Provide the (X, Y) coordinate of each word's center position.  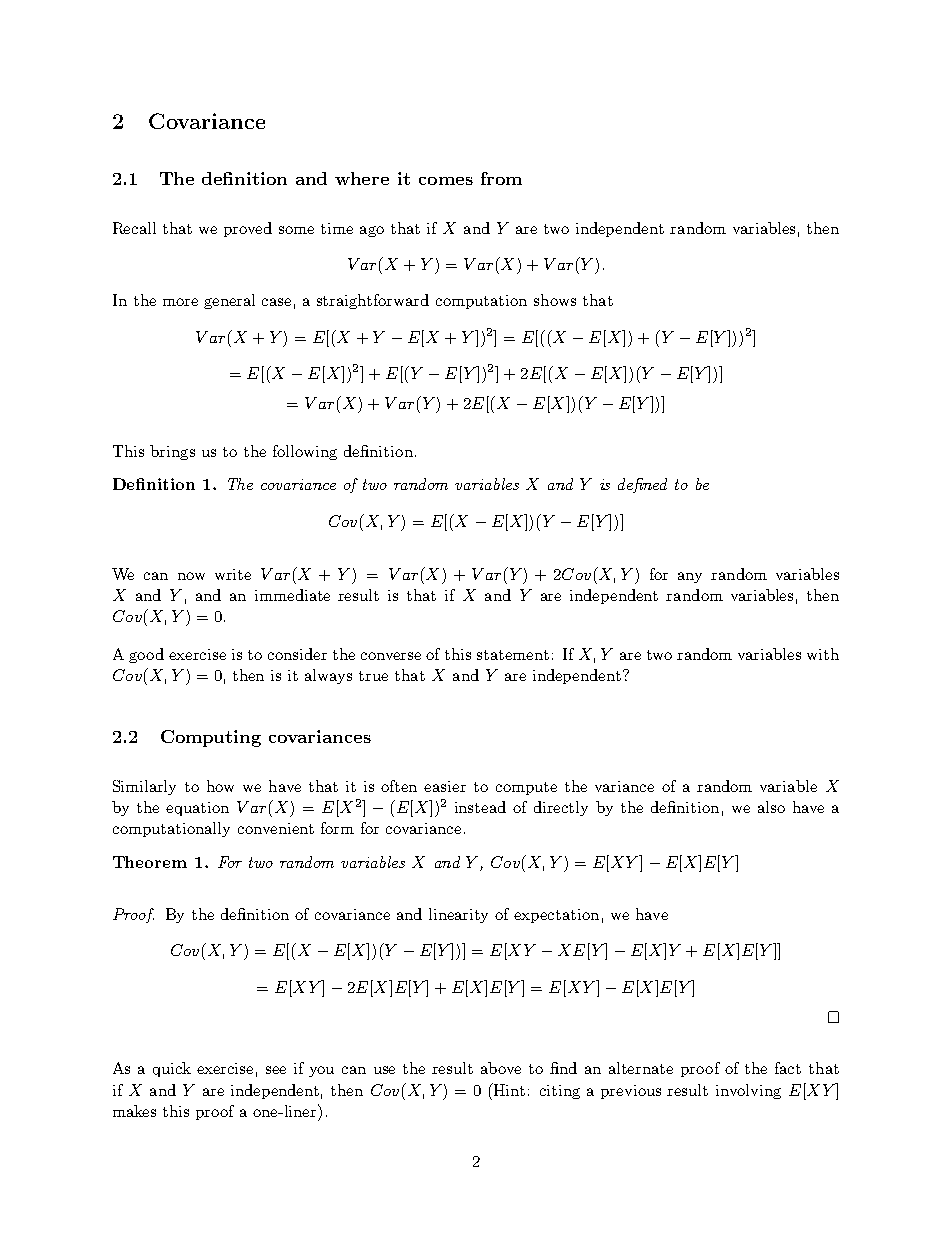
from (501, 178)
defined (642, 485)
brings (172, 452)
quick (172, 1069)
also (771, 807)
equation (197, 809)
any (690, 577)
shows (555, 300)
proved (248, 229)
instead (480, 807)
